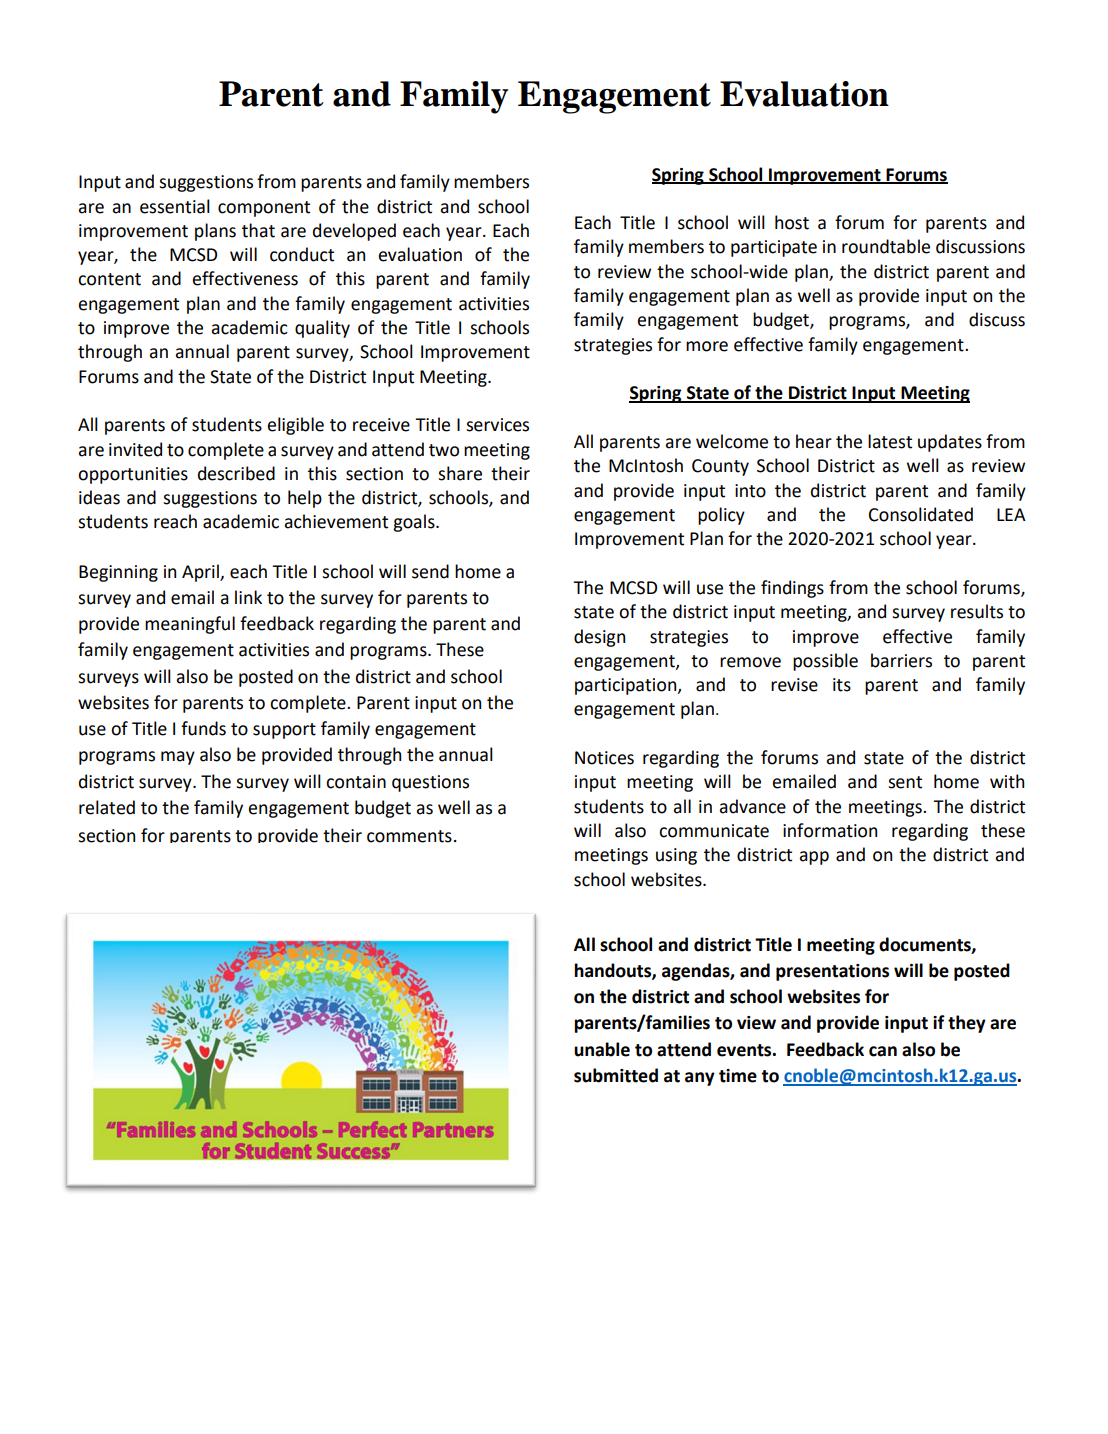 The height and width of the screenshot is (1434, 1108). I want to click on can, so click(883, 1051).
